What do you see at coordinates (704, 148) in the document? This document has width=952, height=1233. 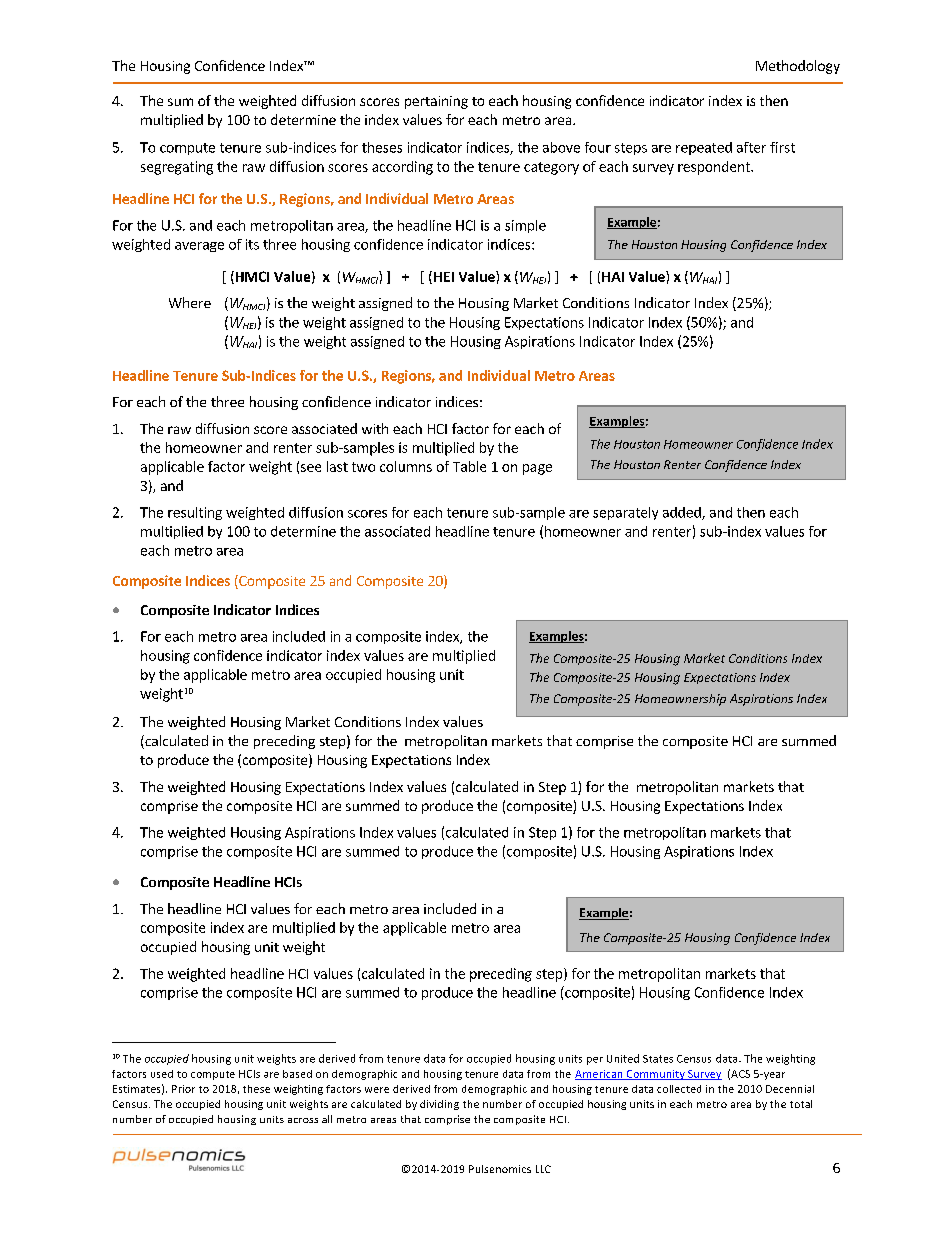 I see `repeated` at bounding box center [704, 148].
